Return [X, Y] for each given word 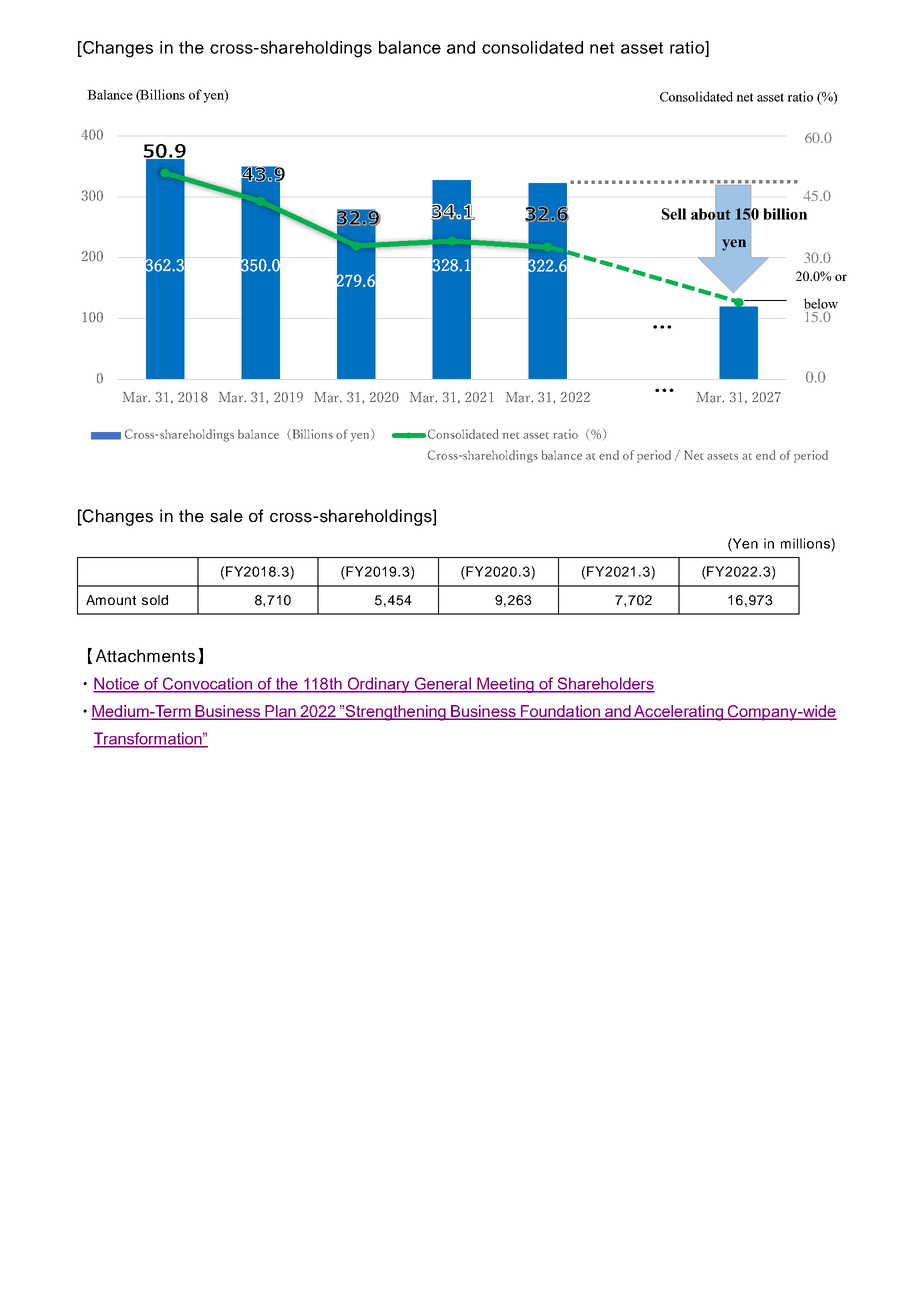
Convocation [207, 684]
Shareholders [605, 684]
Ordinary [378, 685]
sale [226, 516]
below [821, 303]
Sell [674, 214]
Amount [111, 600]
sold [155, 600]
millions [806, 543]
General [443, 684]
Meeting [505, 685]
